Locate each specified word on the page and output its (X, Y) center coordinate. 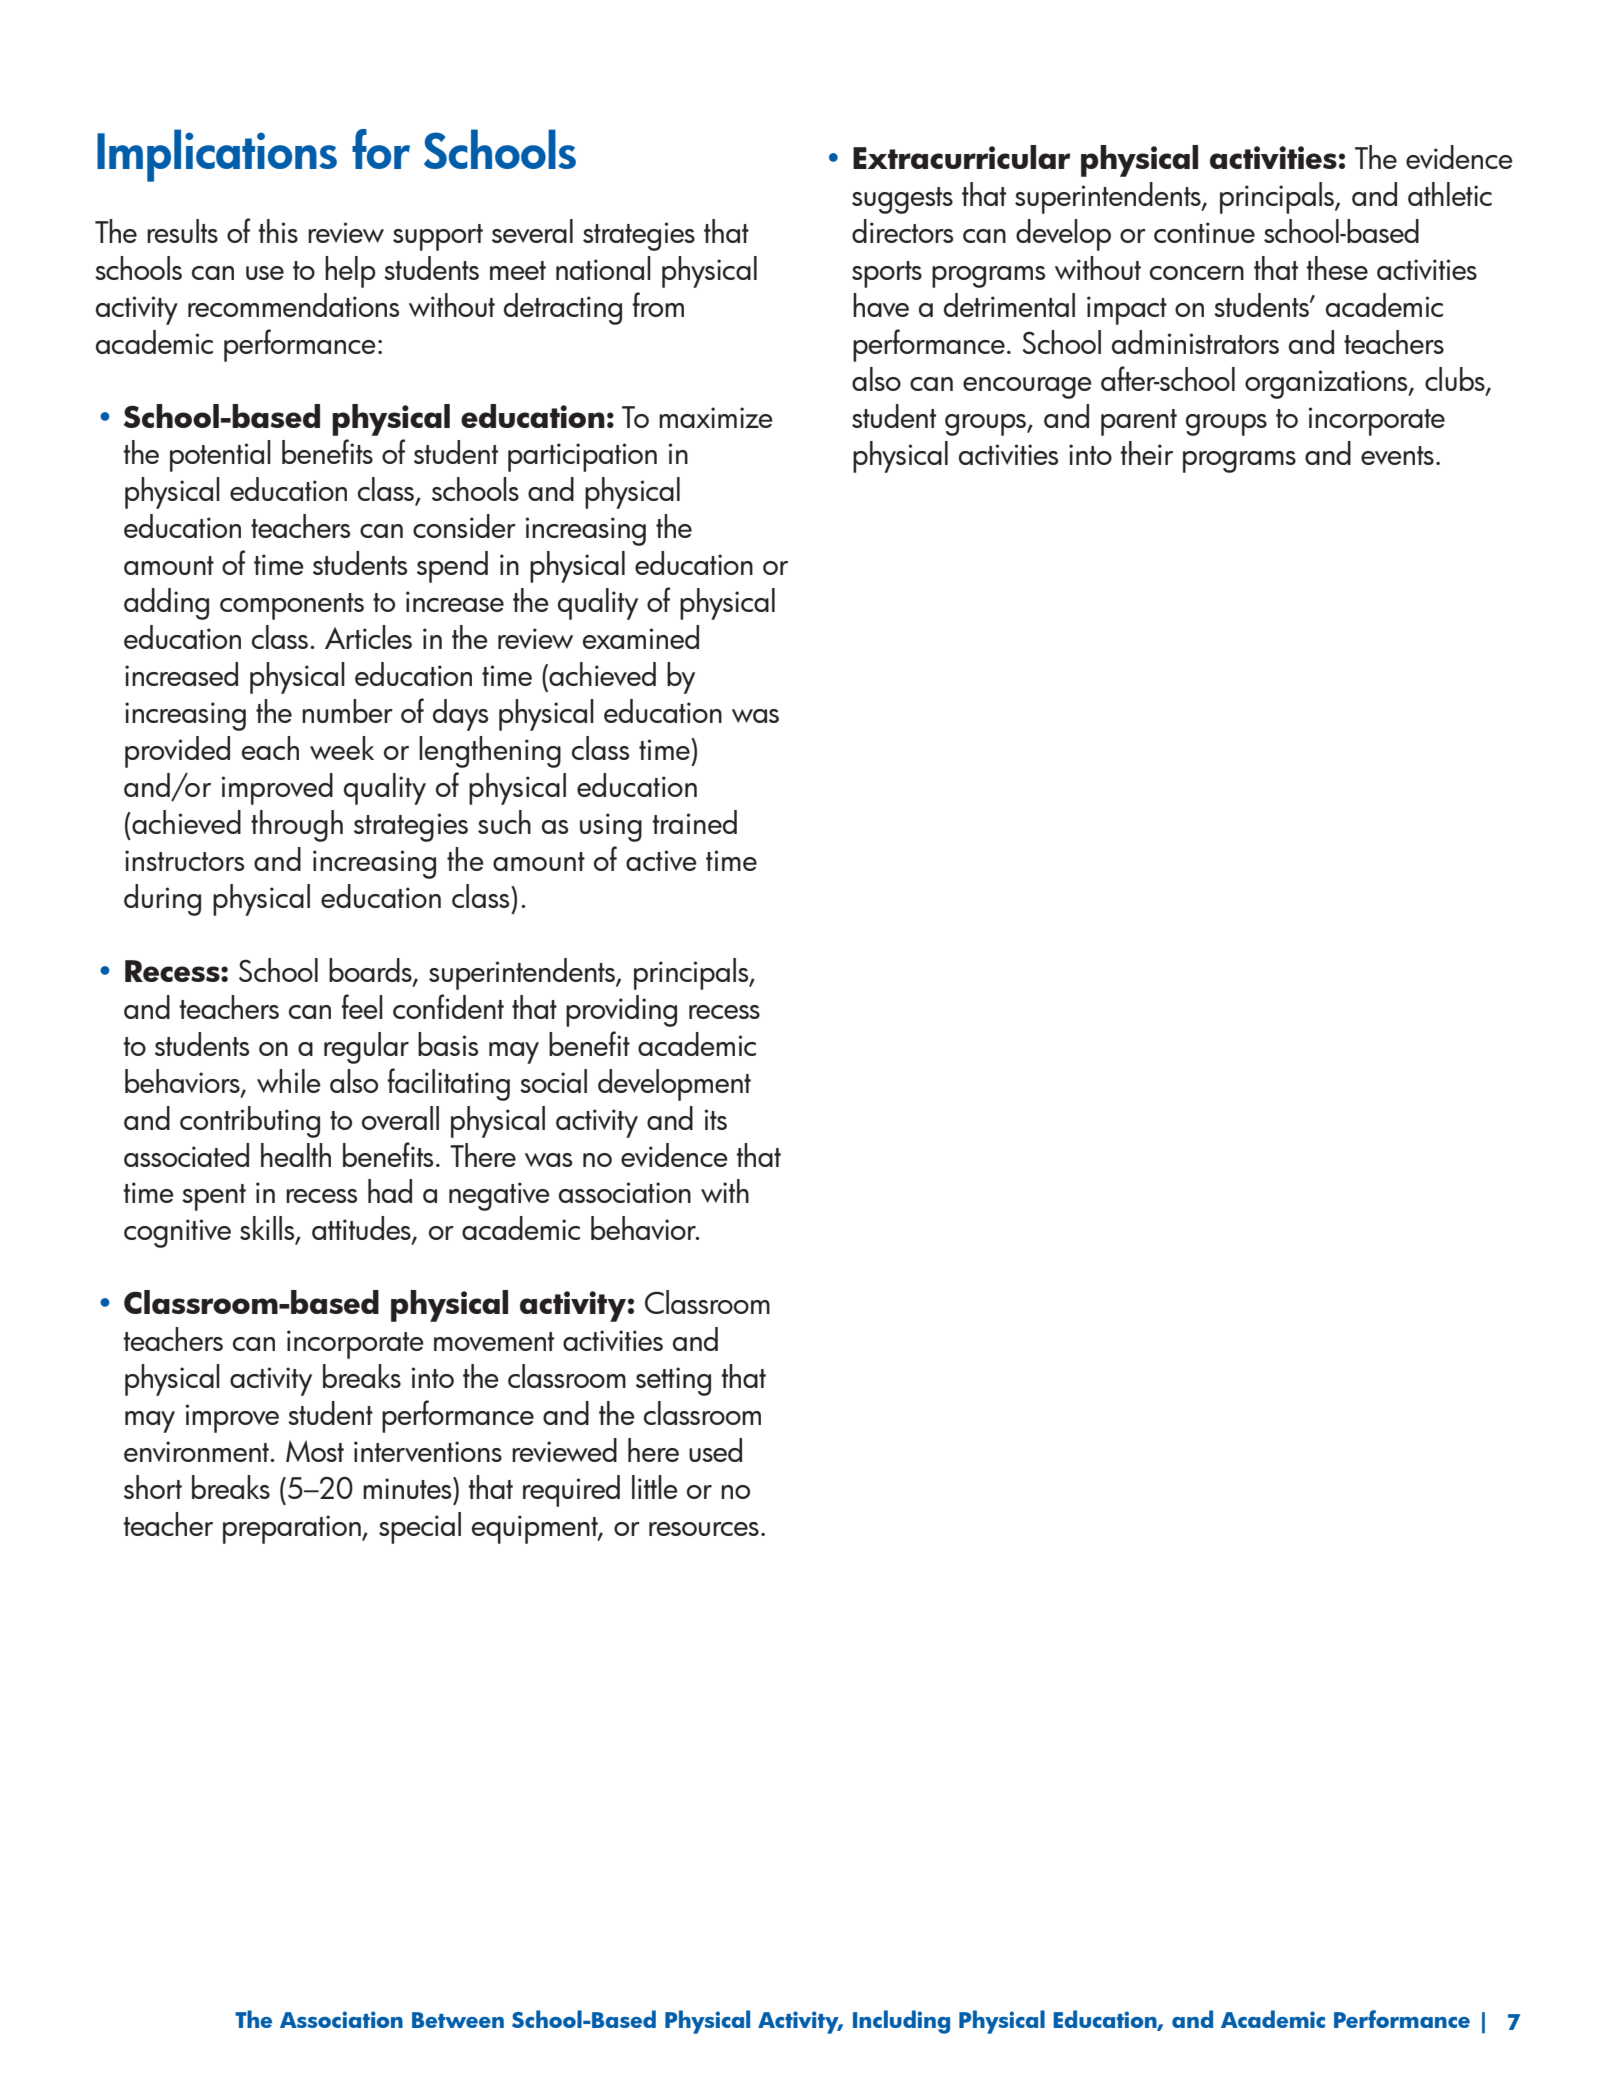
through (297, 826)
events (1397, 455)
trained (695, 822)
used (715, 1450)
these (1337, 268)
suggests (902, 200)
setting (673, 1381)
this (278, 231)
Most (315, 1451)
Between (458, 2020)
